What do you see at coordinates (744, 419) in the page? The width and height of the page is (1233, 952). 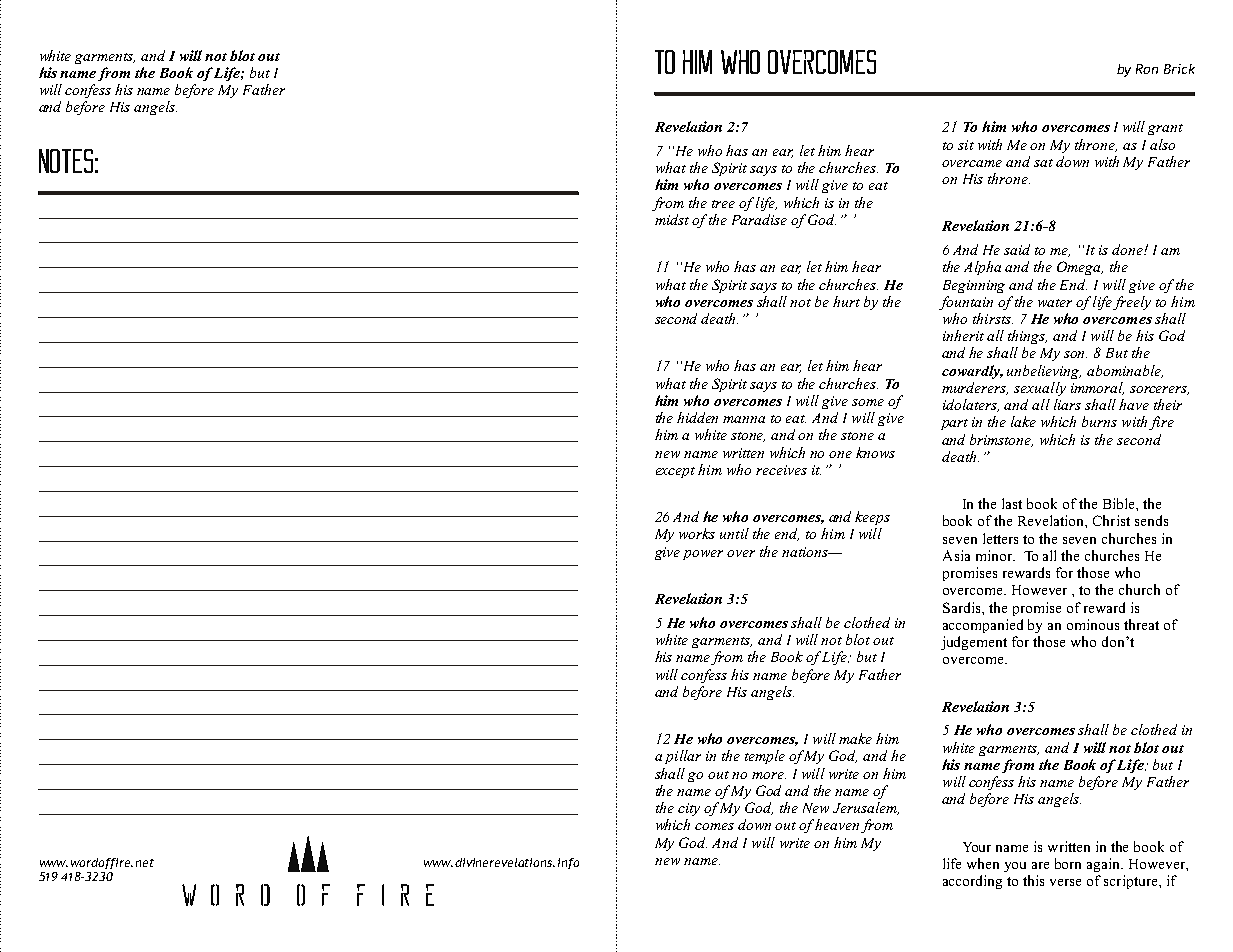 I see `manna` at bounding box center [744, 419].
